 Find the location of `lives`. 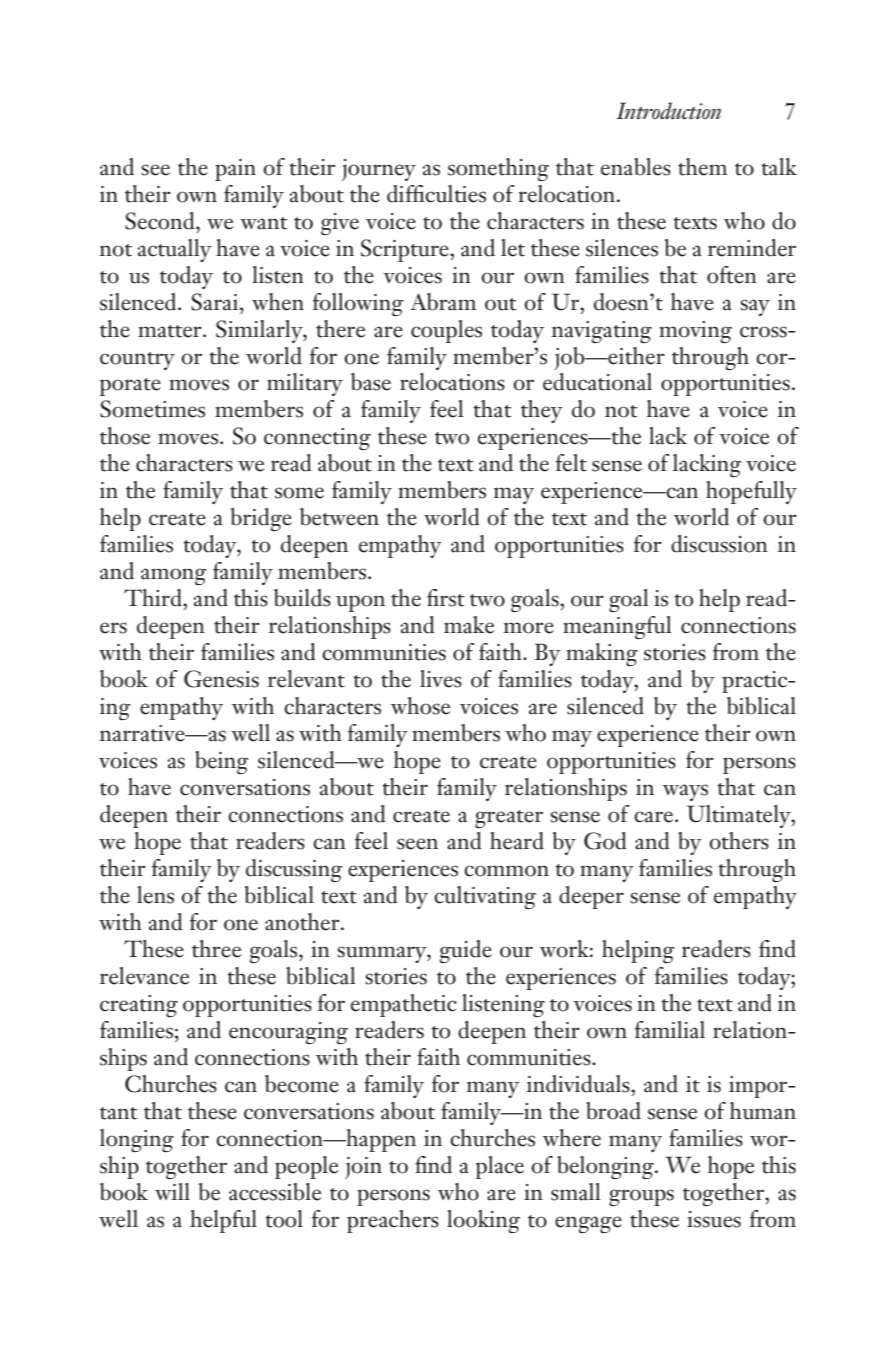

lives is located at coordinates (441, 679).
